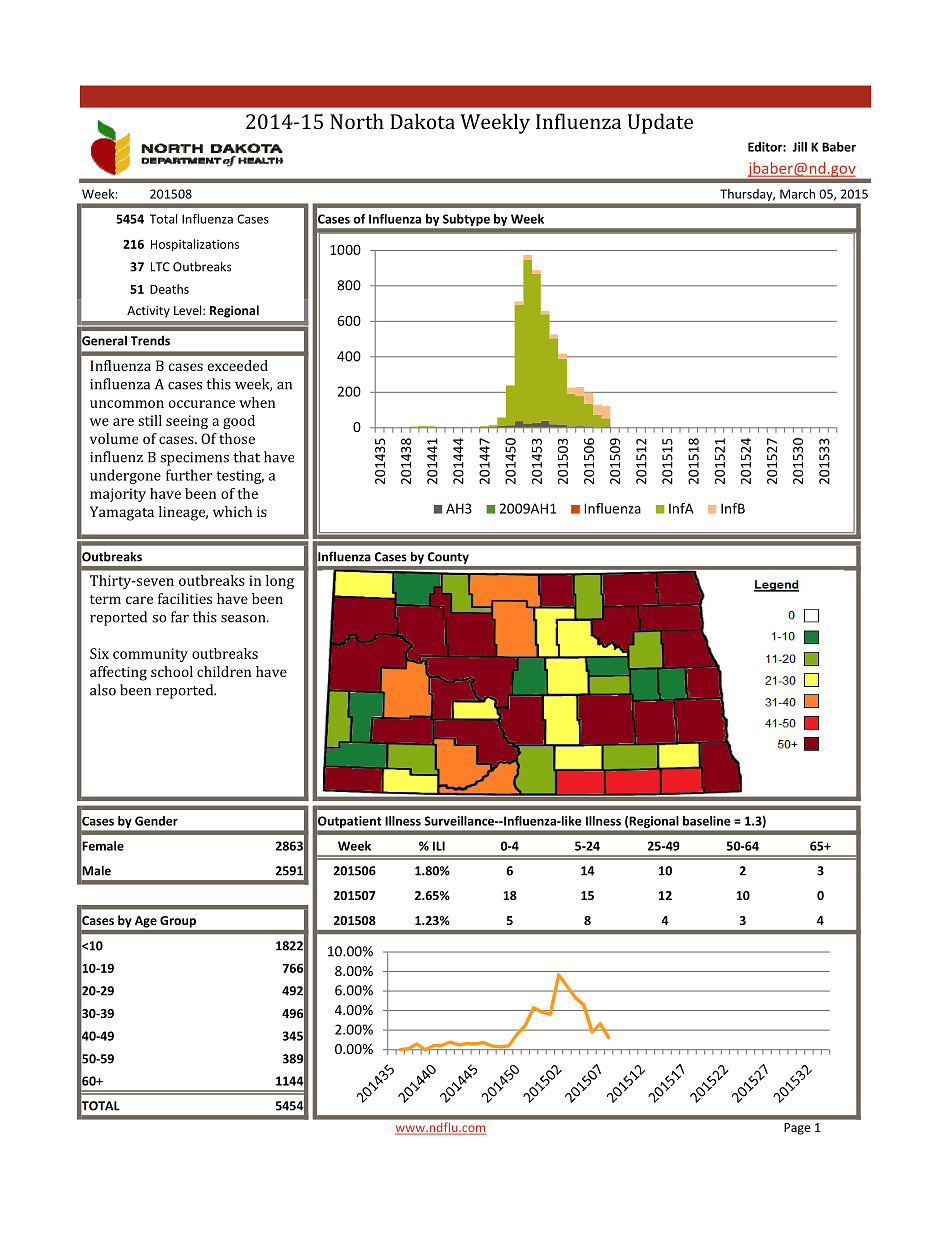 Image resolution: width=952 pixels, height=1233 pixels. What do you see at coordinates (797, 194) in the image?
I see `March` at bounding box center [797, 194].
